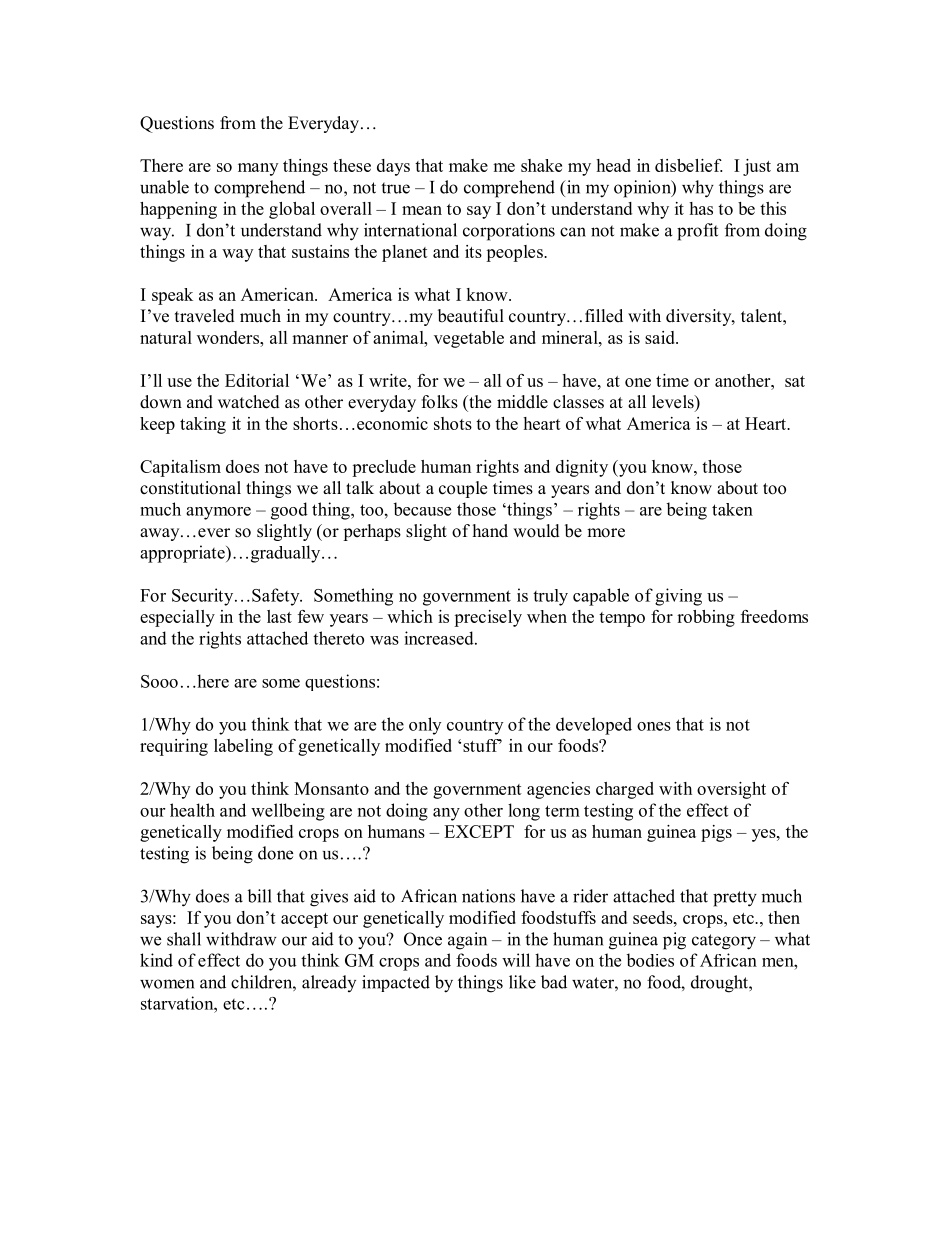 This document has width=952, height=1233. I want to click on many, so click(258, 169).
